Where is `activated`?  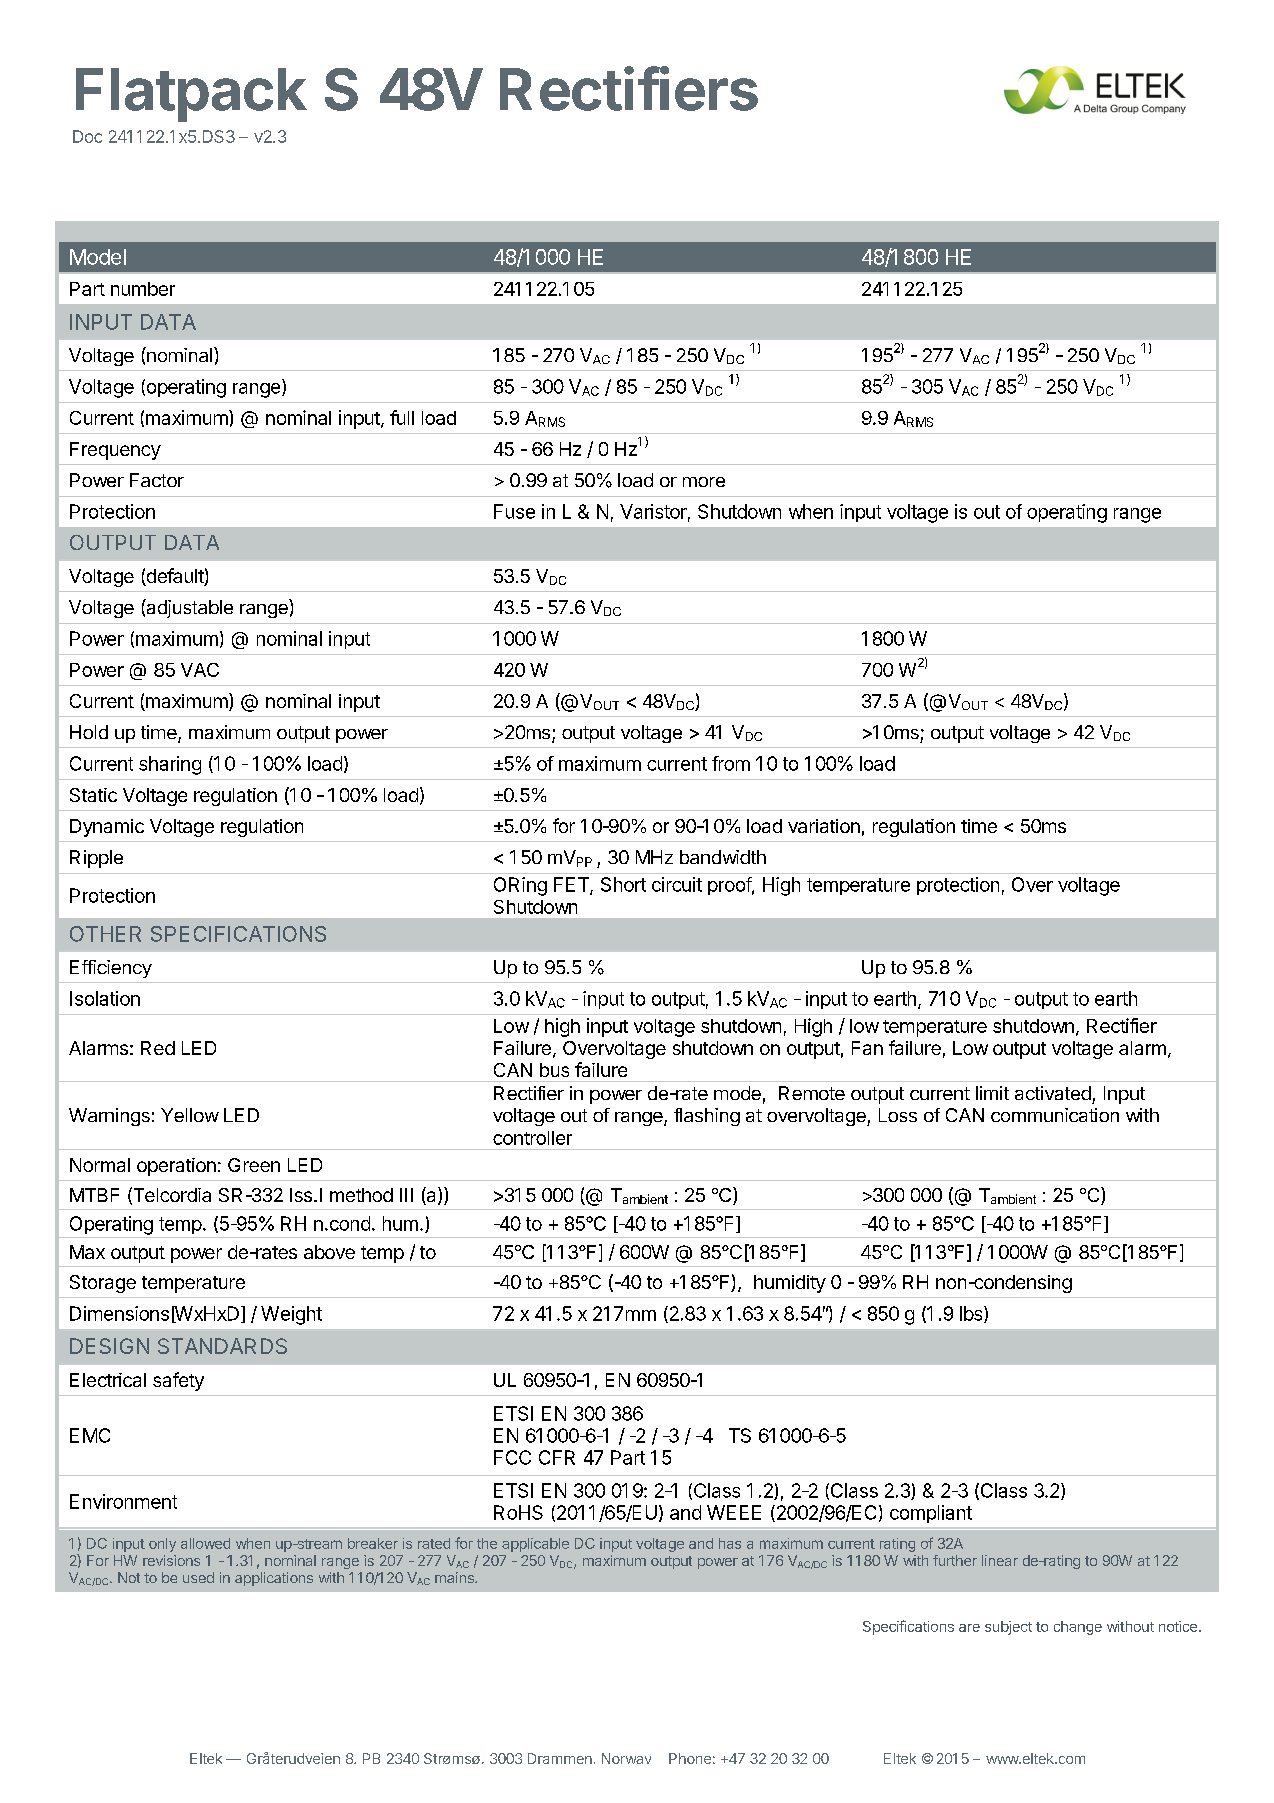 activated is located at coordinates (1053, 1093).
